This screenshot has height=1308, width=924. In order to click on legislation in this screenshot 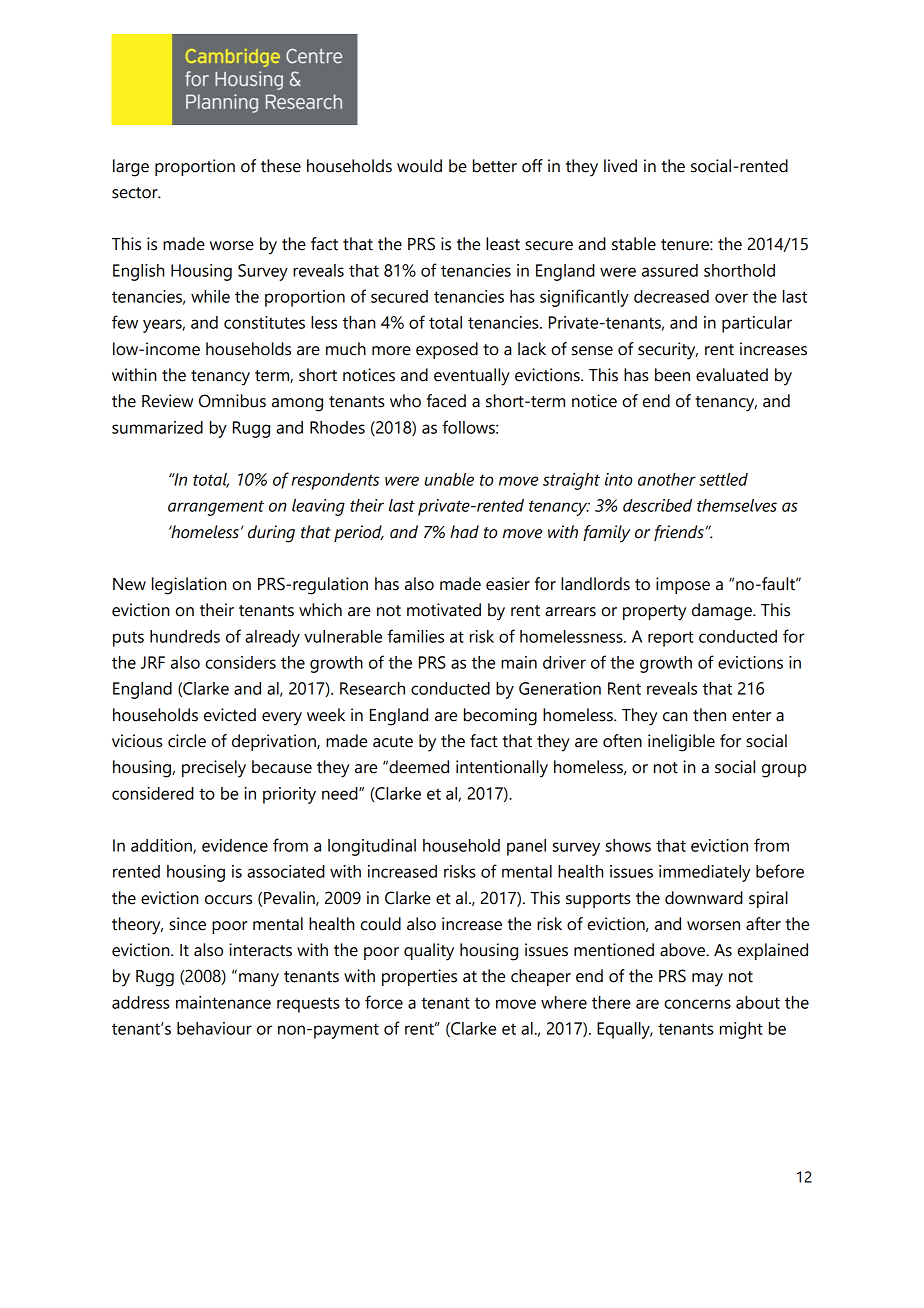, I will do `click(189, 586)`.
